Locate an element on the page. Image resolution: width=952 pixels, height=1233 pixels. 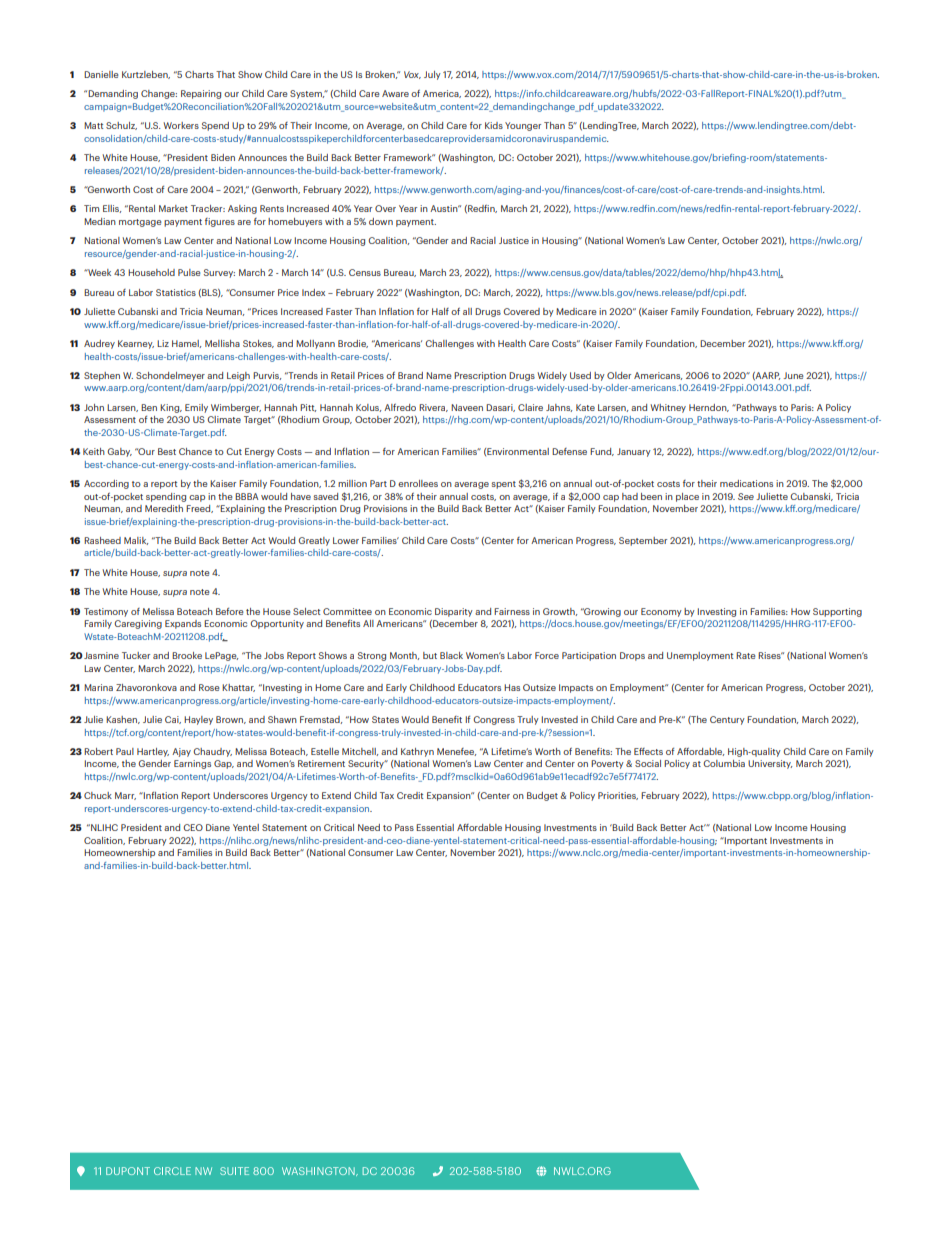
July is located at coordinates (432, 75).
